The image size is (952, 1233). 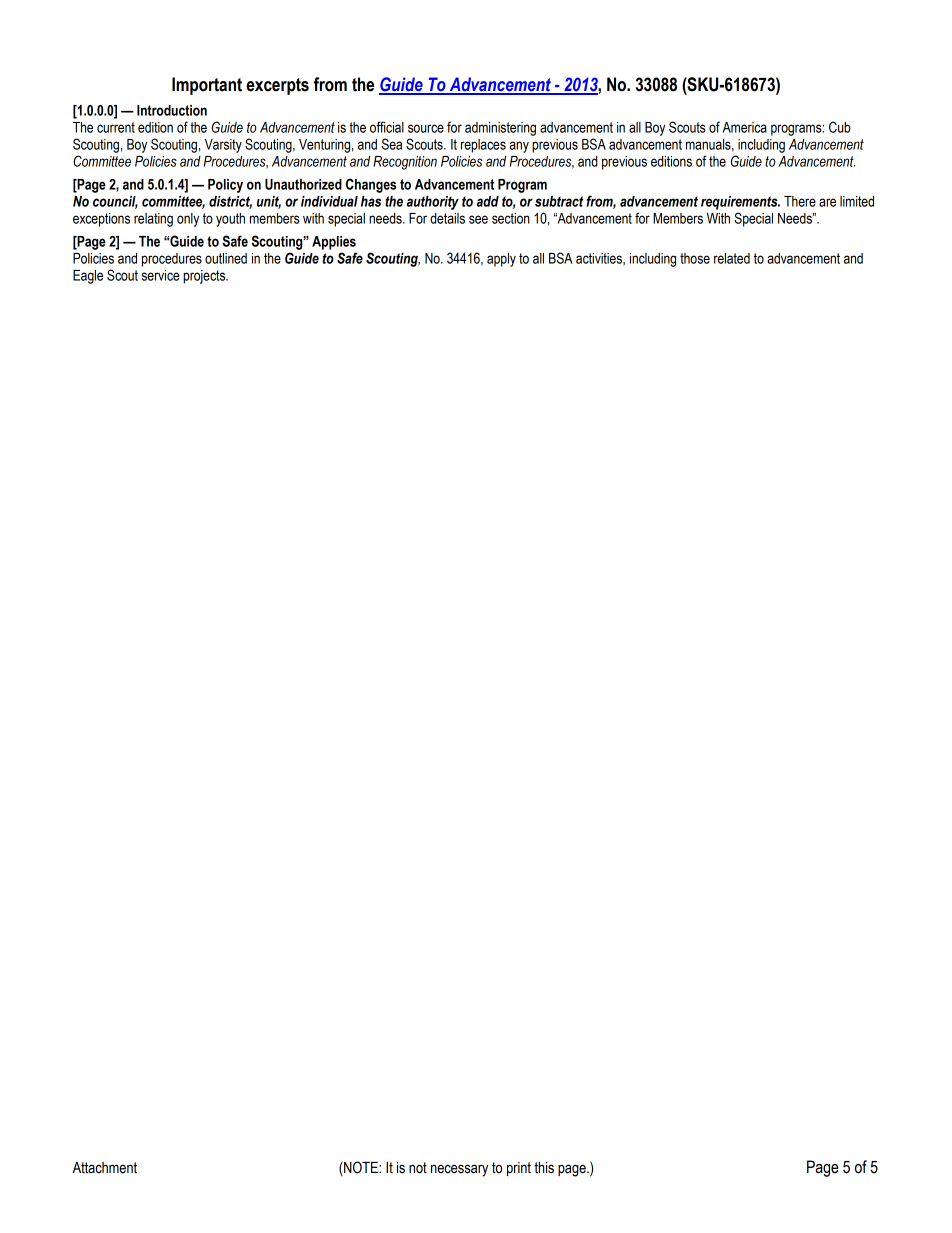 I want to click on America, so click(x=745, y=127).
